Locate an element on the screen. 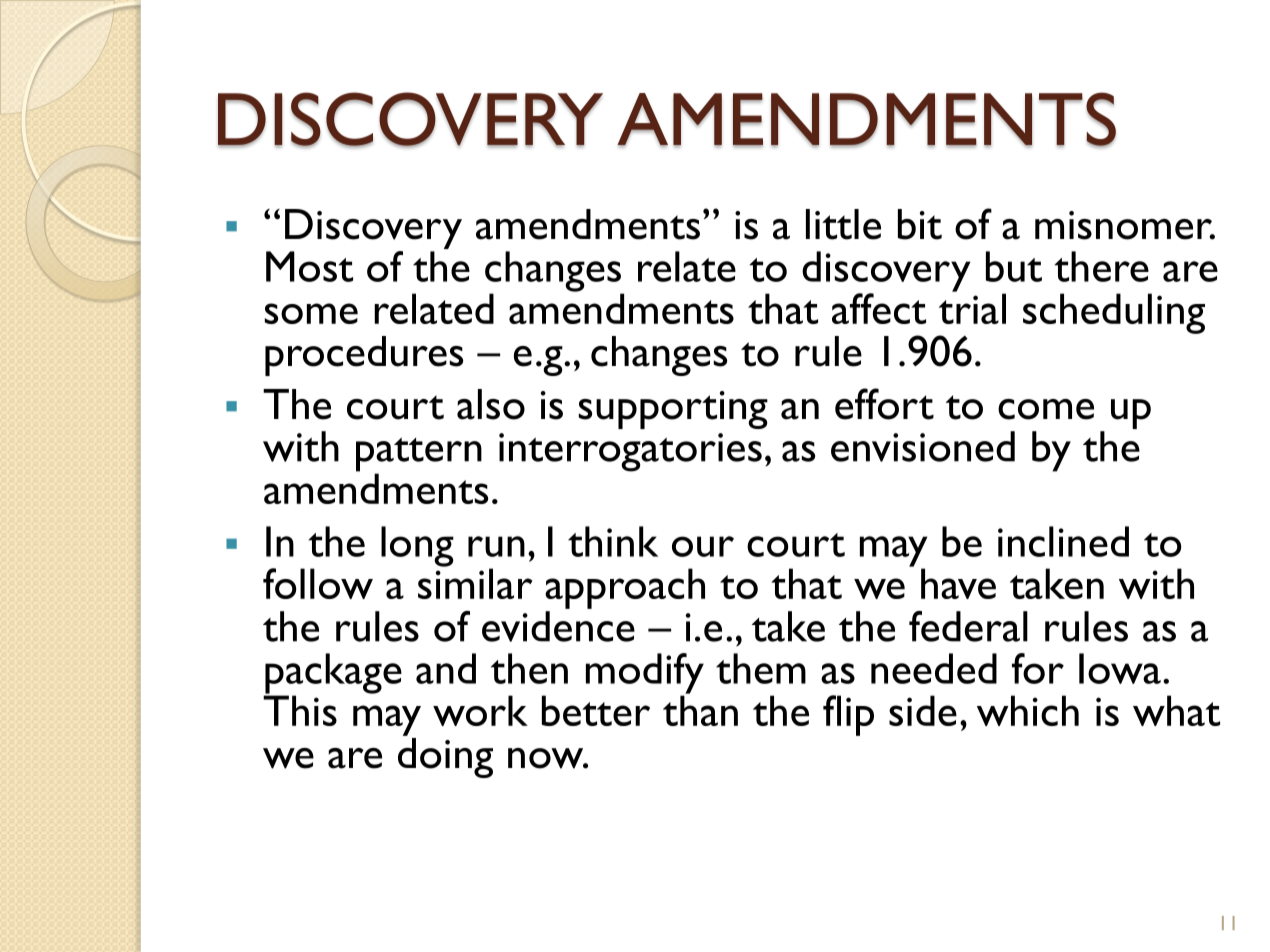 Image resolution: width=1270 pixels, height=952 pixels. than is located at coordinates (700, 709).
